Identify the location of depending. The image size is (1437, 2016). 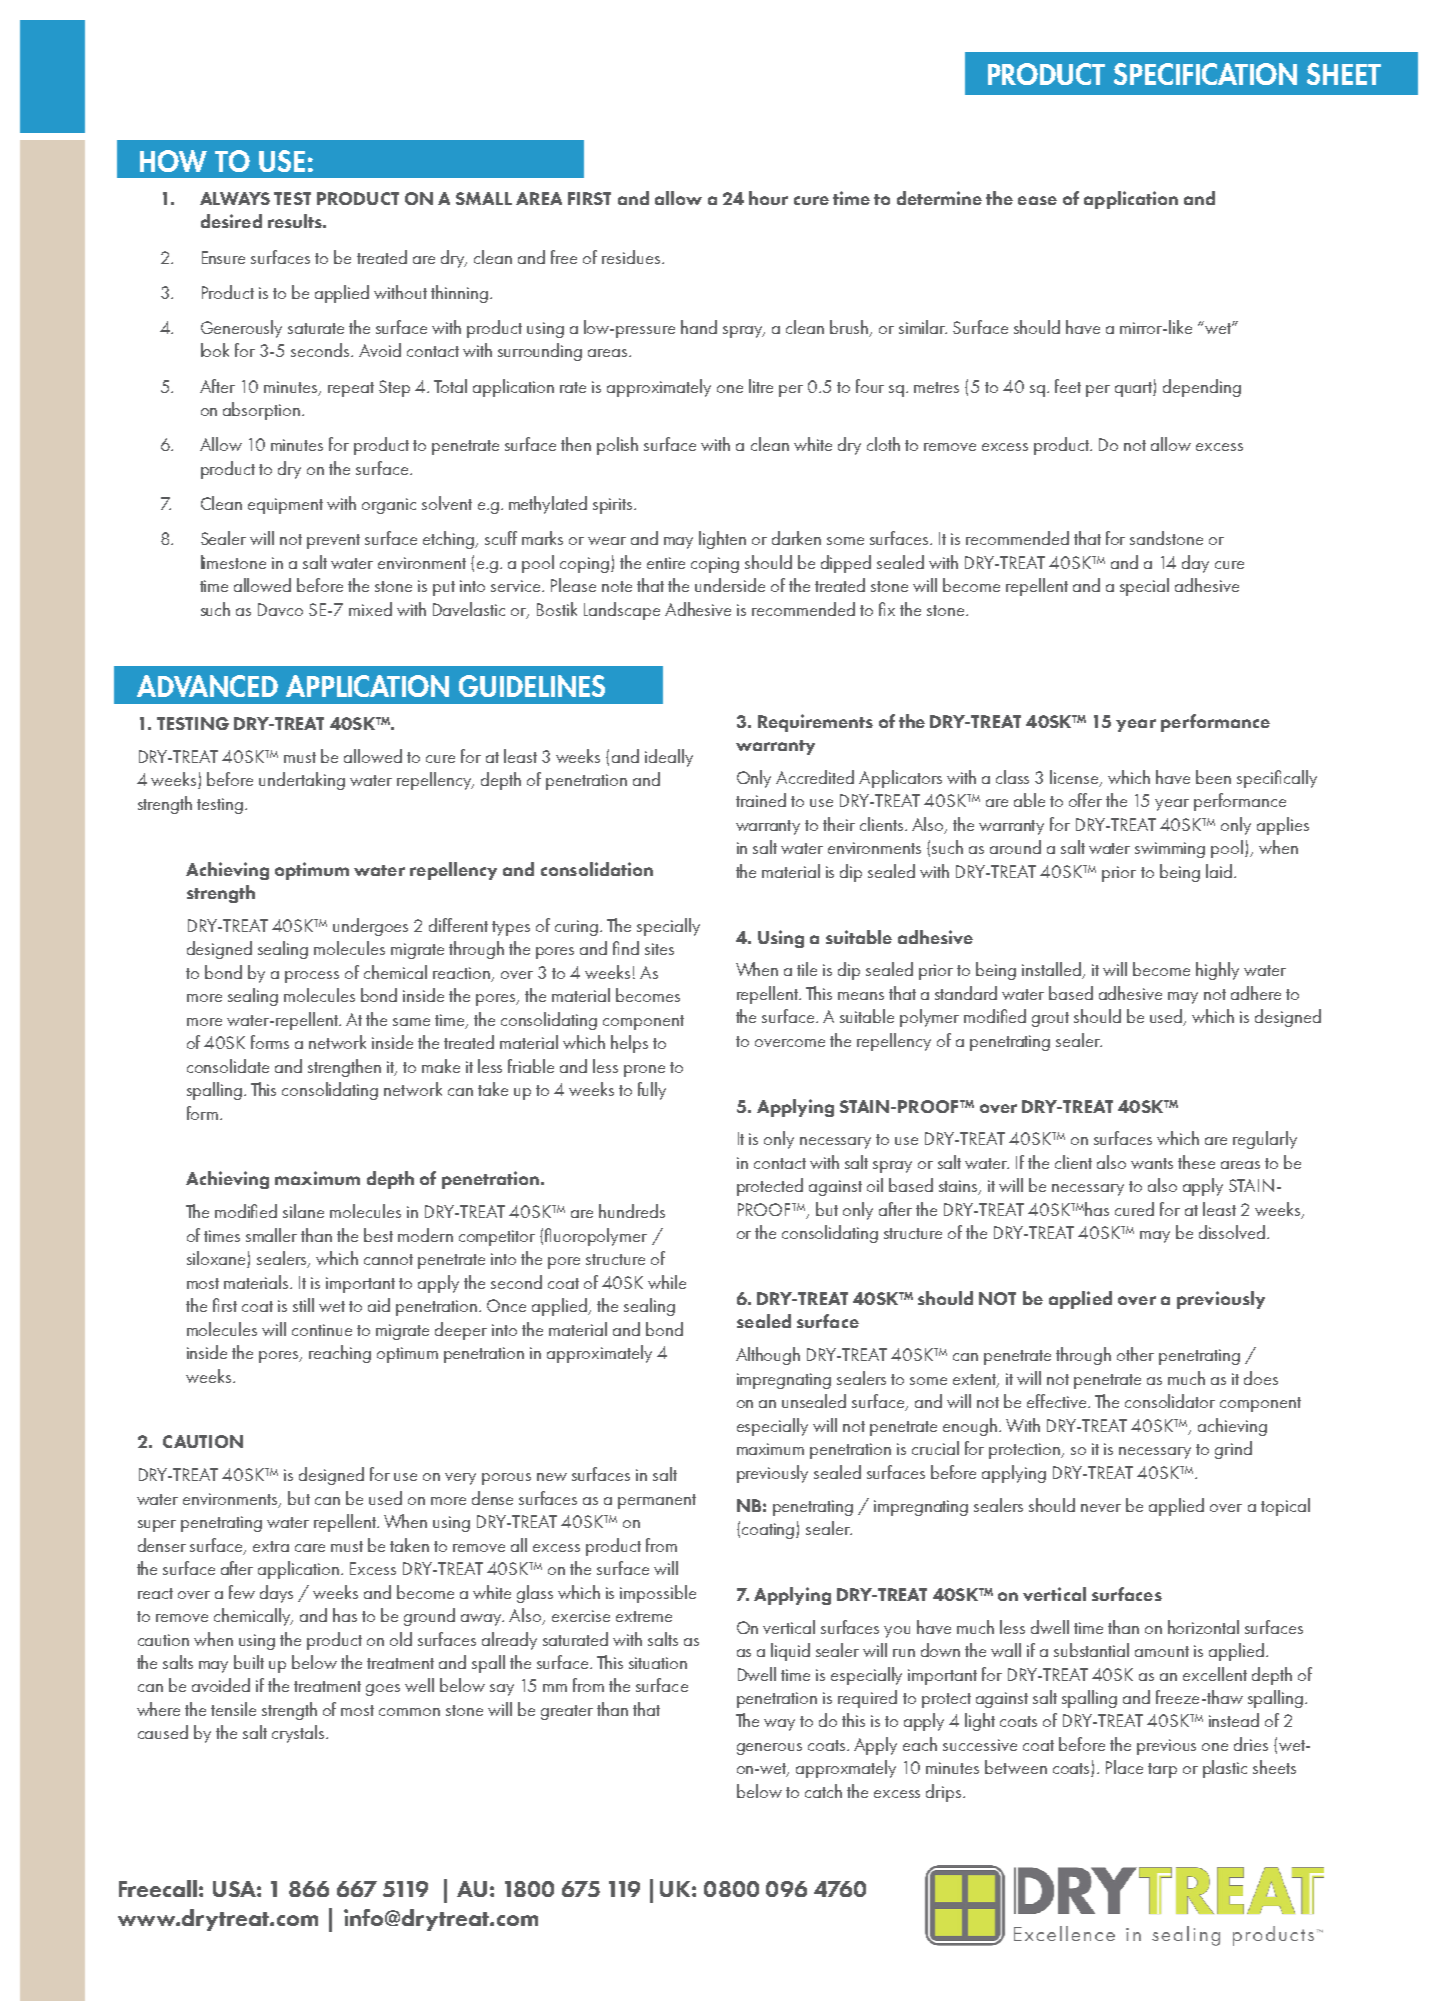
(1202, 388).
